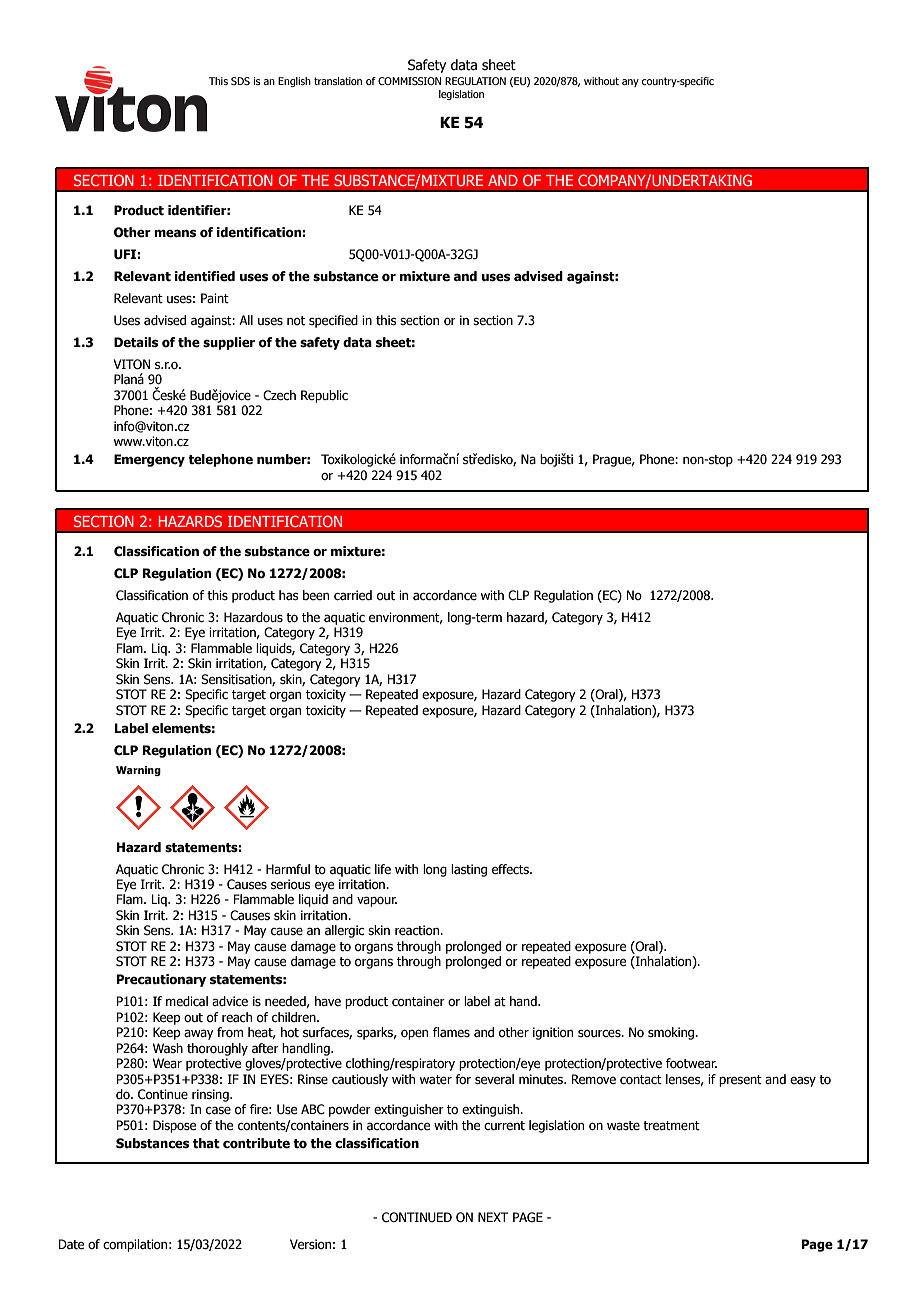  I want to click on specified, so click(333, 321).
